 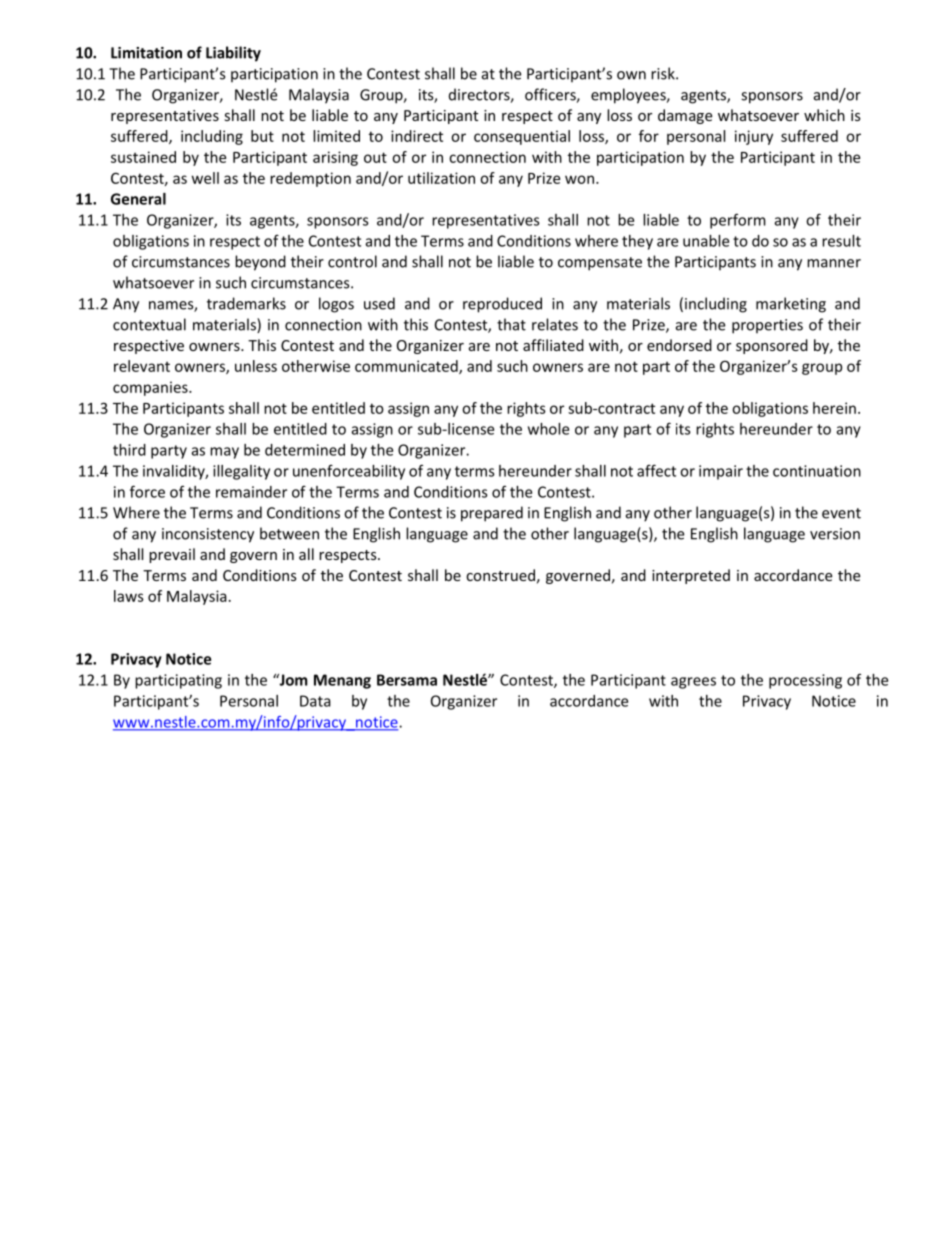 What do you see at coordinates (208, 535) in the screenshot?
I see `inconsistency` at bounding box center [208, 535].
